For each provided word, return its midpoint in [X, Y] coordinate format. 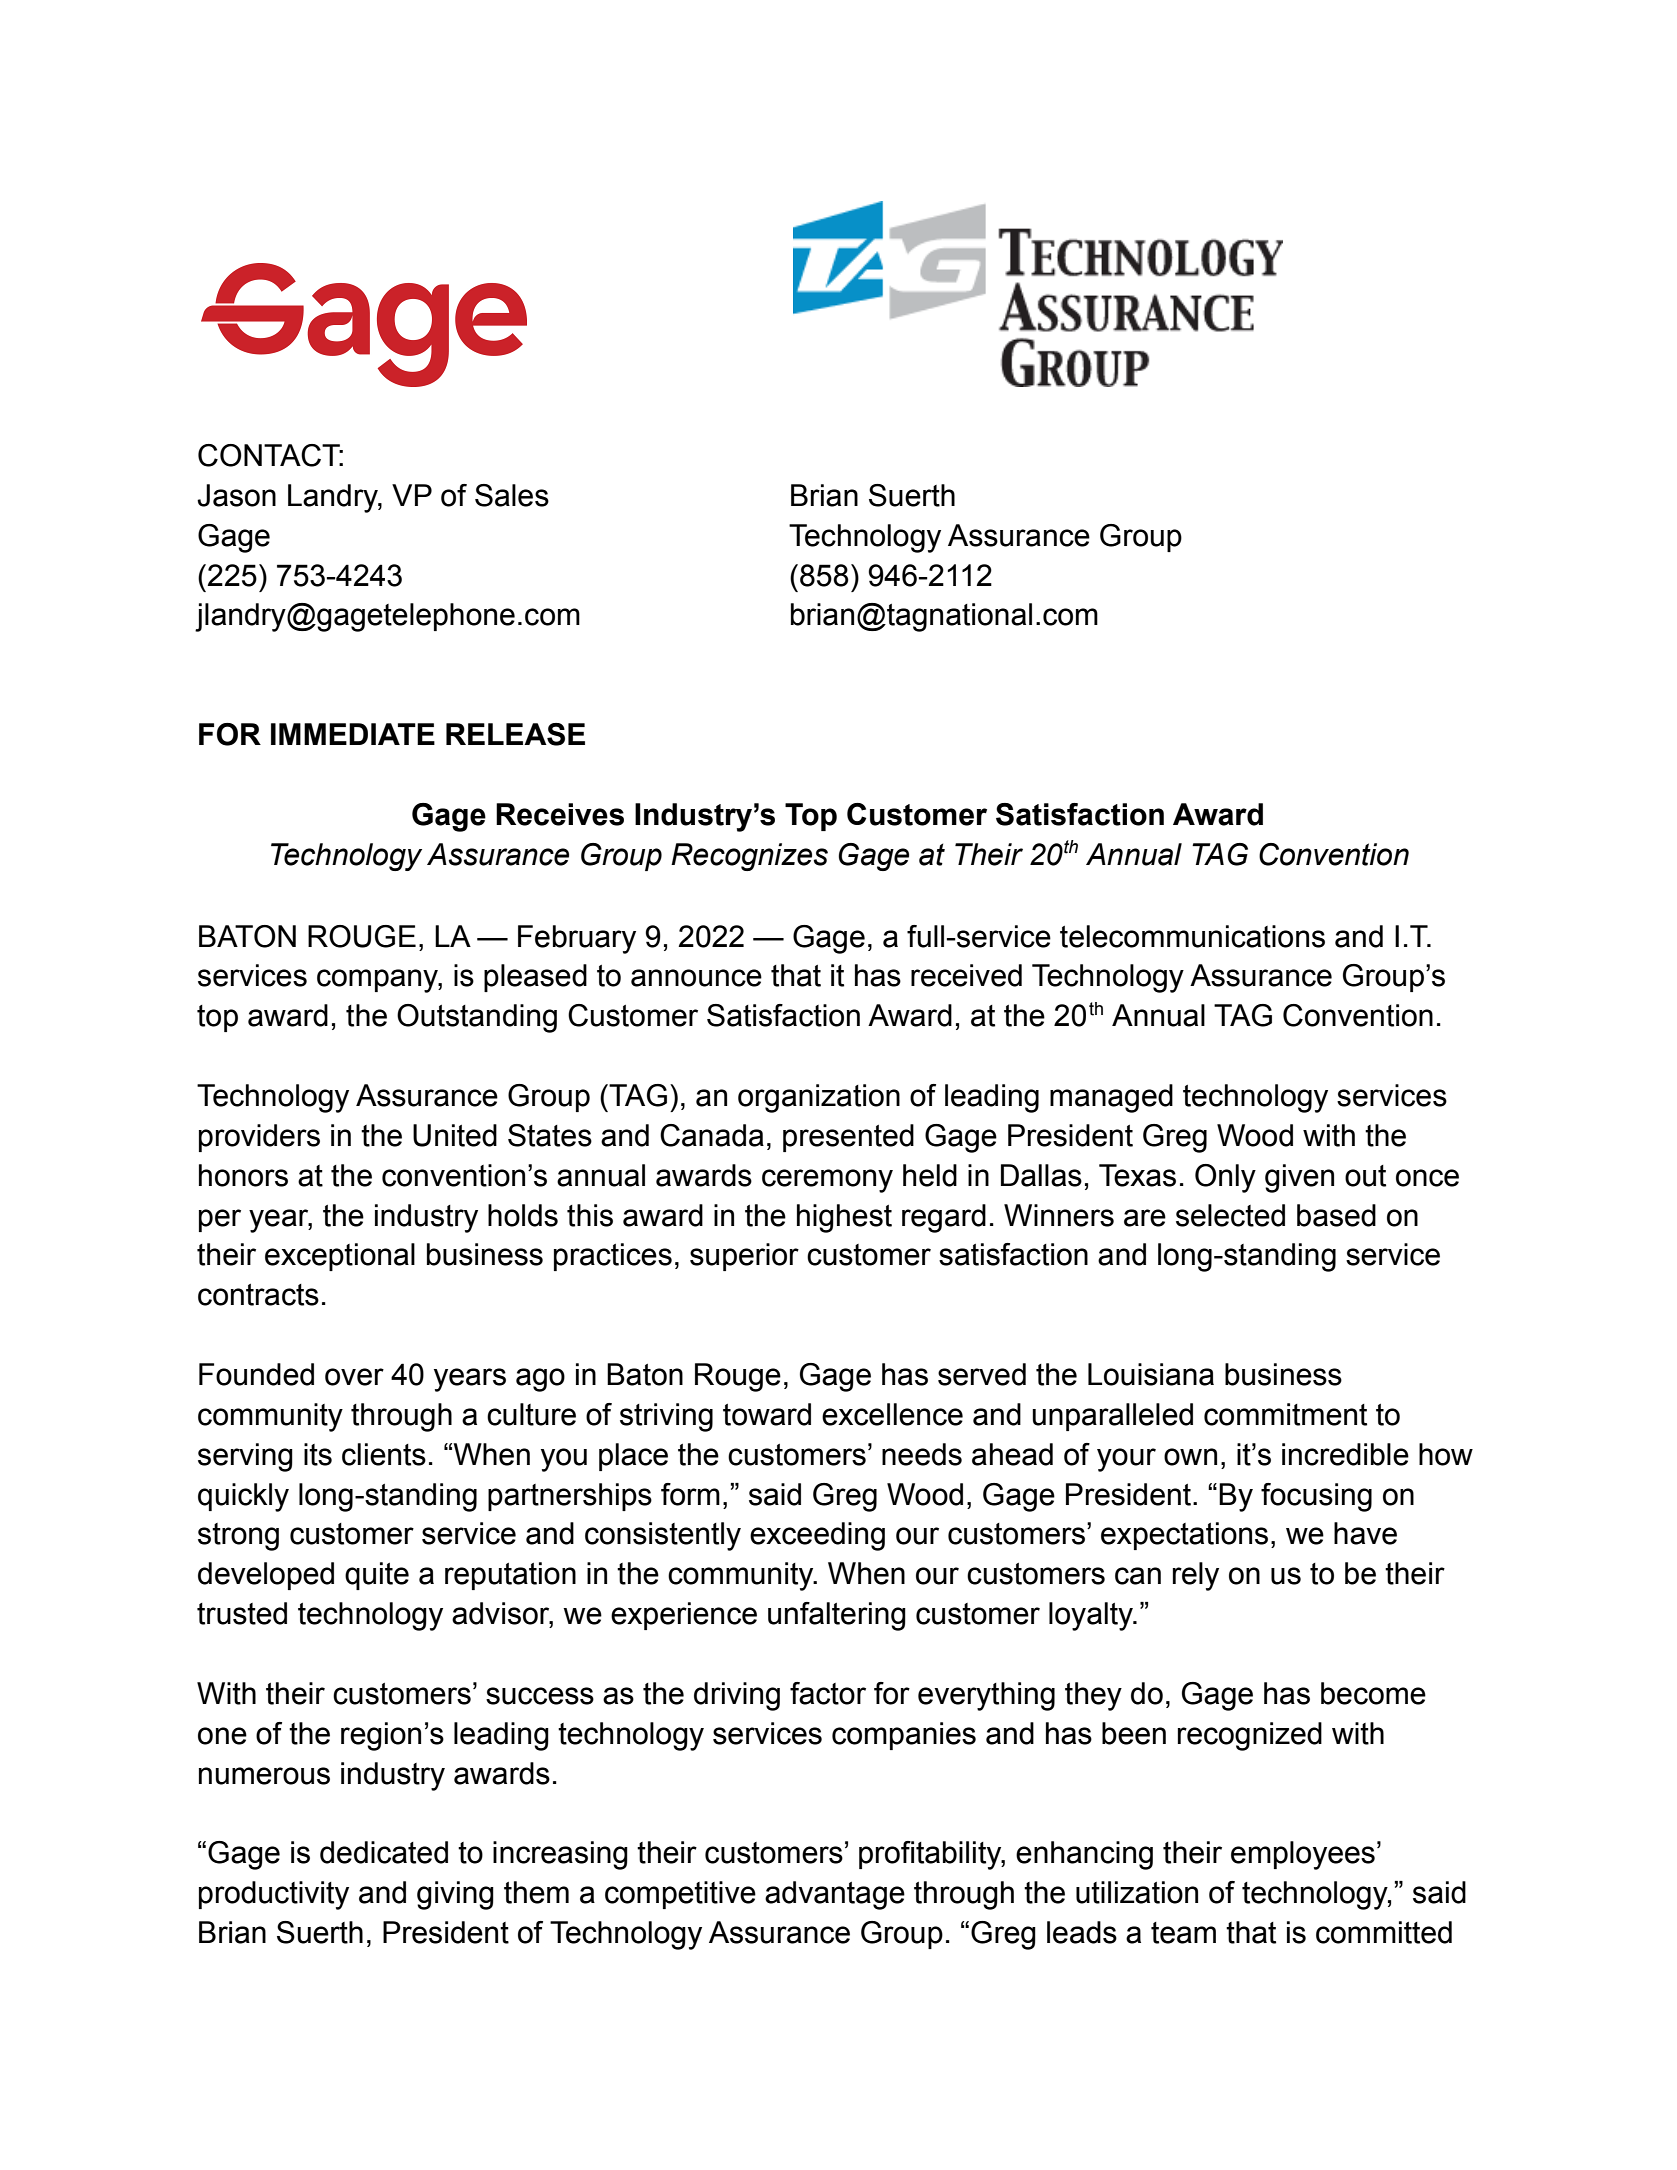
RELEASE [515, 734]
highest [844, 1218]
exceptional [340, 1257]
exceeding [817, 1536]
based [1336, 1215]
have [1365, 1533]
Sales [512, 495]
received [966, 975]
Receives [560, 814]
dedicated [384, 1852]
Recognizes [749, 857]
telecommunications [1192, 936]
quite [377, 1576]
